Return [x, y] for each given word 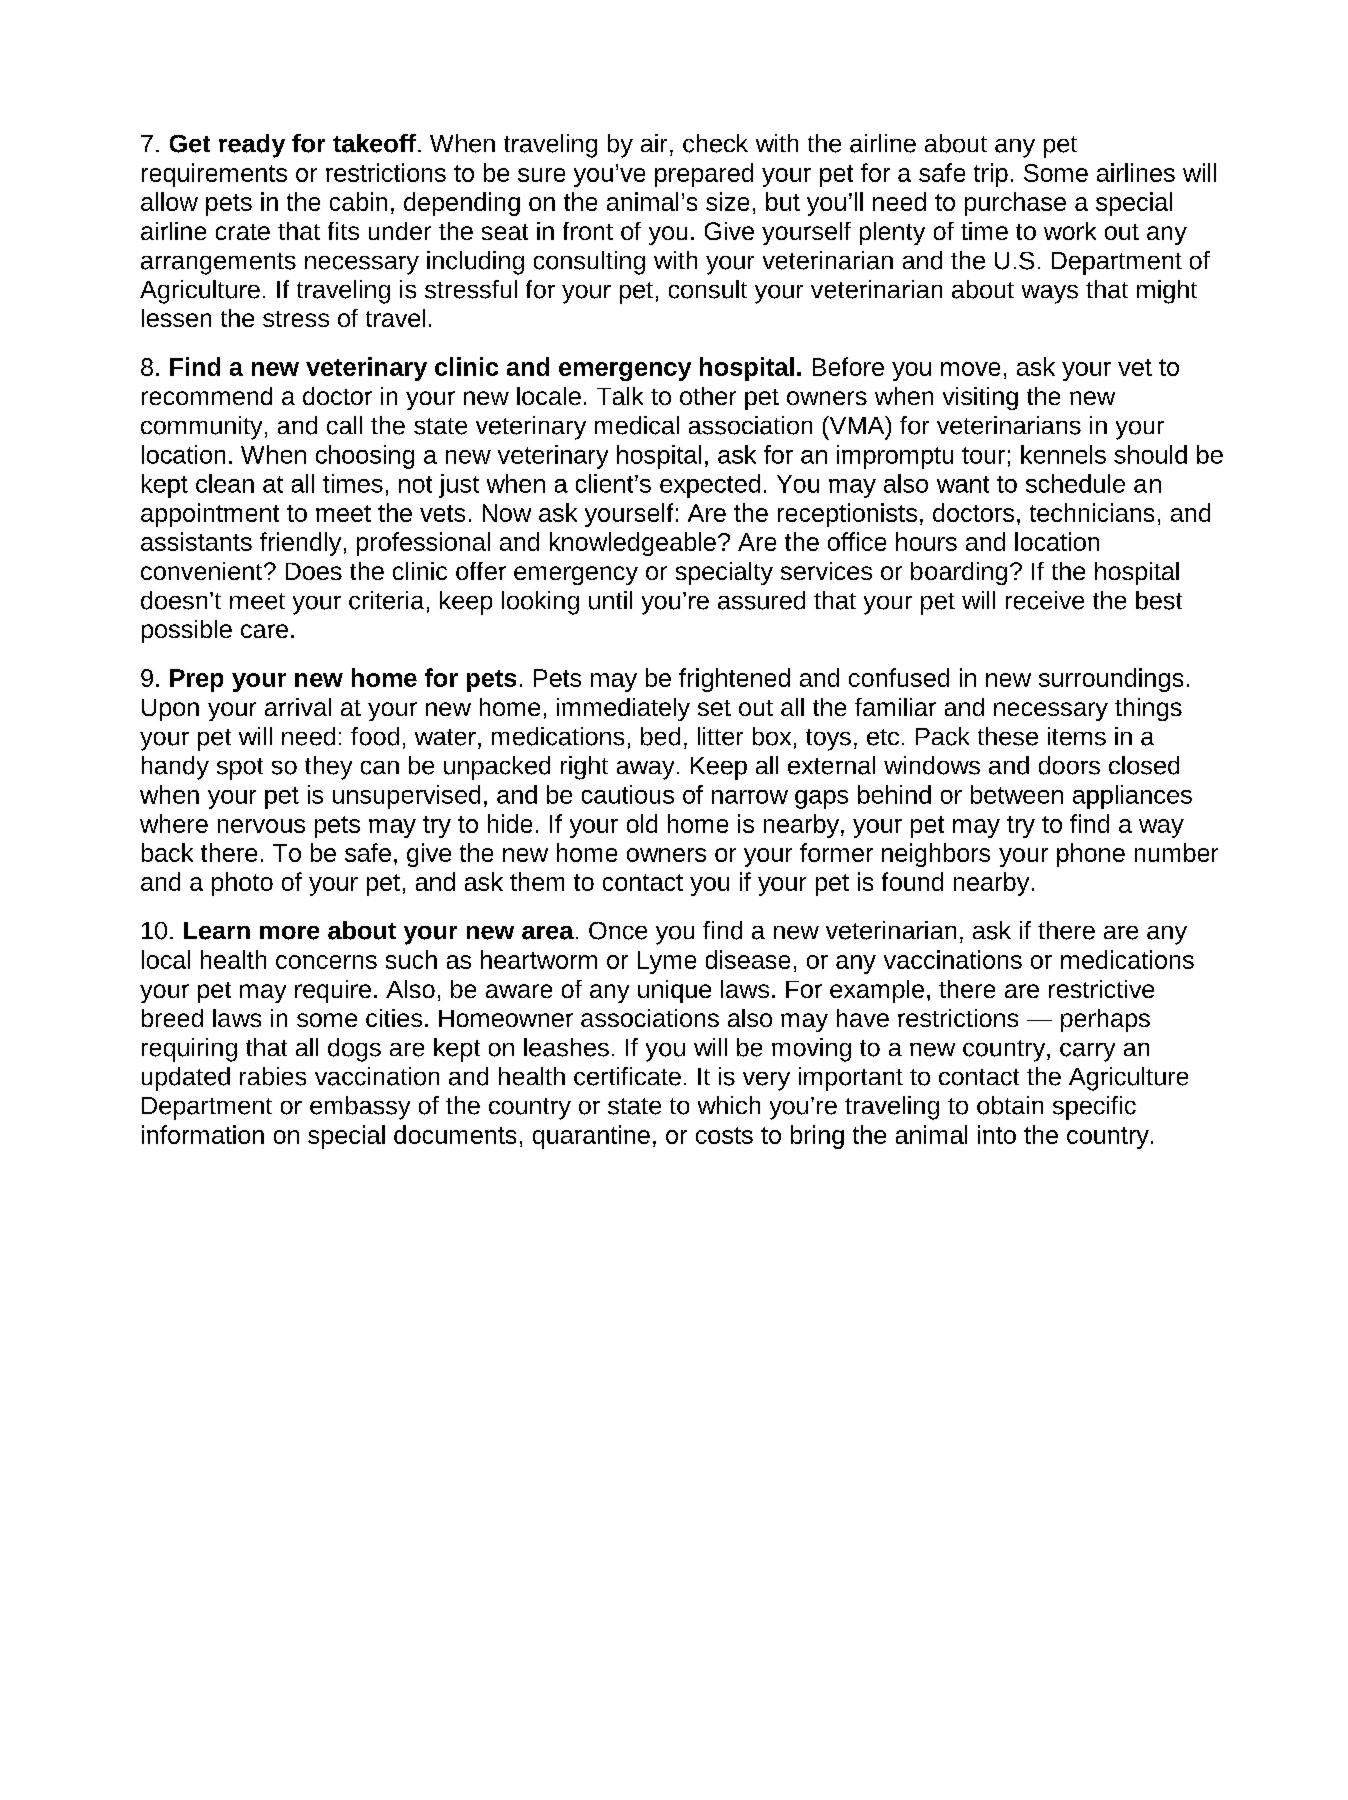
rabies [273, 1076]
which [729, 1105]
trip [991, 175]
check [715, 143]
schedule [1075, 483]
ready [252, 146]
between [1017, 794]
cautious [628, 794]
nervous [261, 826]
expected [710, 486]
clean [225, 483]
